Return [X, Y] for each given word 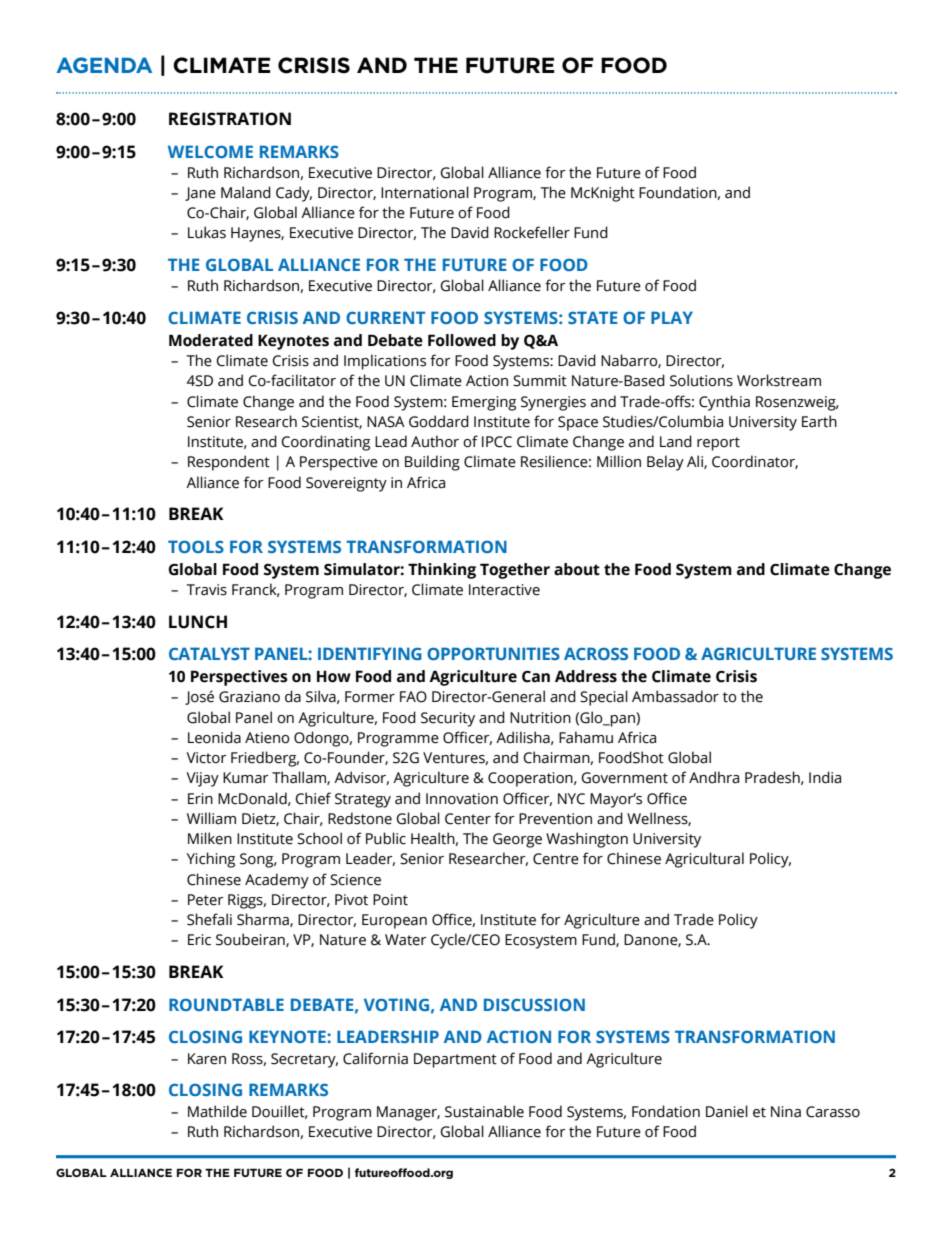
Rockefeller [532, 232]
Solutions [701, 380]
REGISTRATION [230, 119]
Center [468, 819]
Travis [207, 590]
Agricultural [704, 860]
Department [455, 1060]
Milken [210, 838]
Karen [207, 1059]
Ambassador [675, 696]
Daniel [727, 1111]
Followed [462, 340]
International [425, 192]
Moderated [211, 340]
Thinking [442, 571]
